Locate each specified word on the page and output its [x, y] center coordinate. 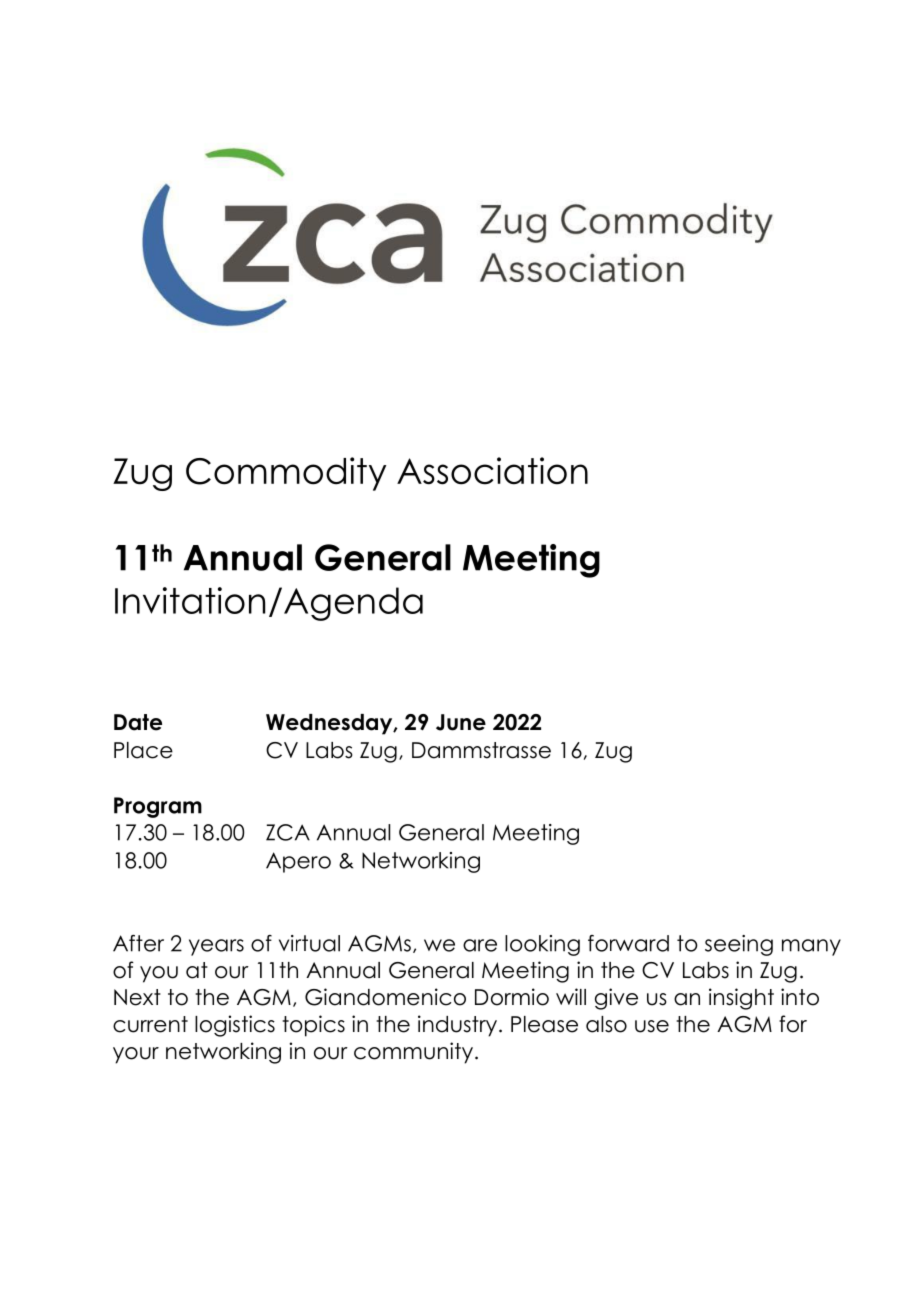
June [461, 722]
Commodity [286, 474]
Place [143, 750]
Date [138, 722]
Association [492, 471]
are [480, 945]
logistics [235, 1026]
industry [457, 1026]
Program [158, 807]
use [652, 1026]
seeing [739, 945]
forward [628, 943]
